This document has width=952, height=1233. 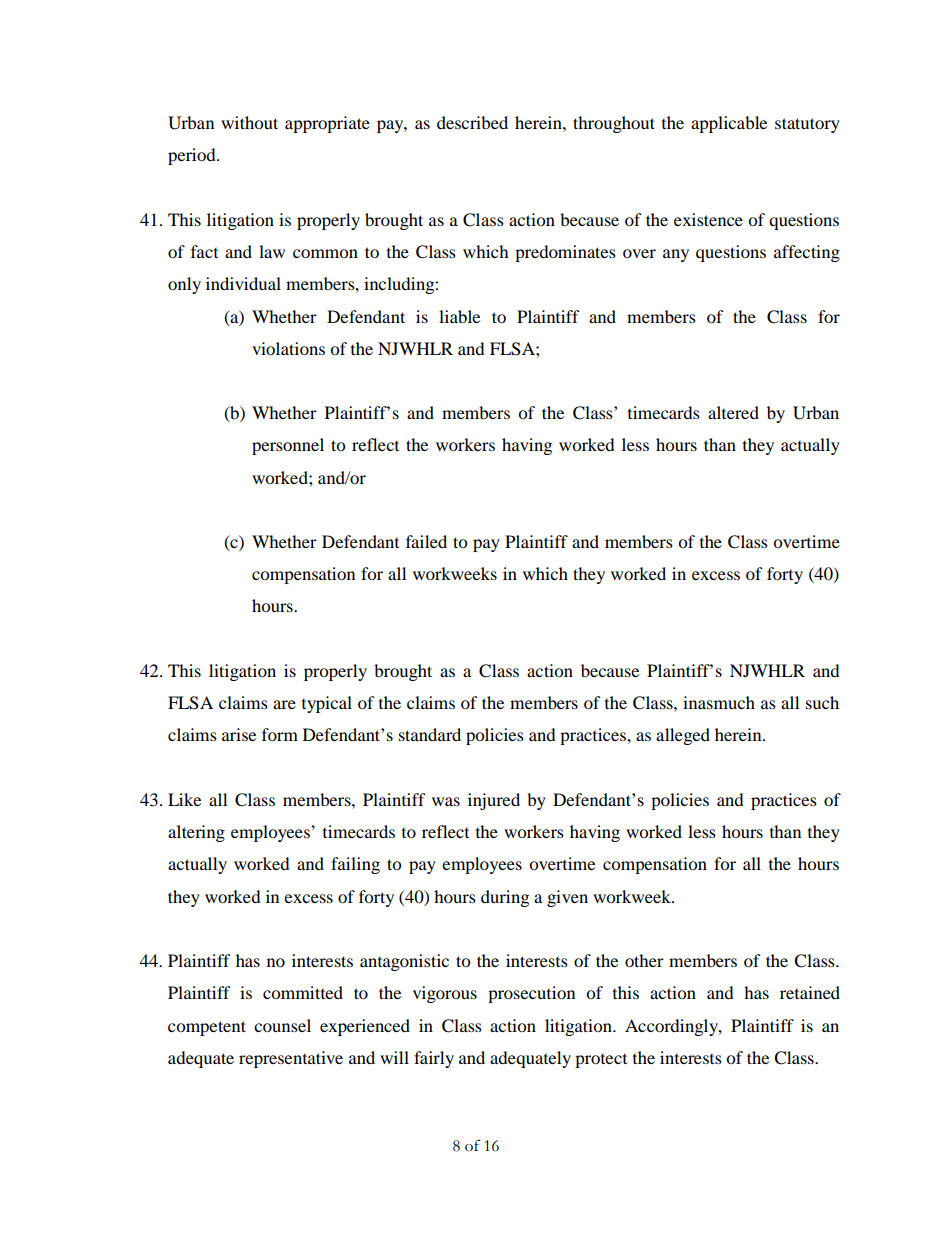 I want to click on alleged, so click(x=683, y=736).
